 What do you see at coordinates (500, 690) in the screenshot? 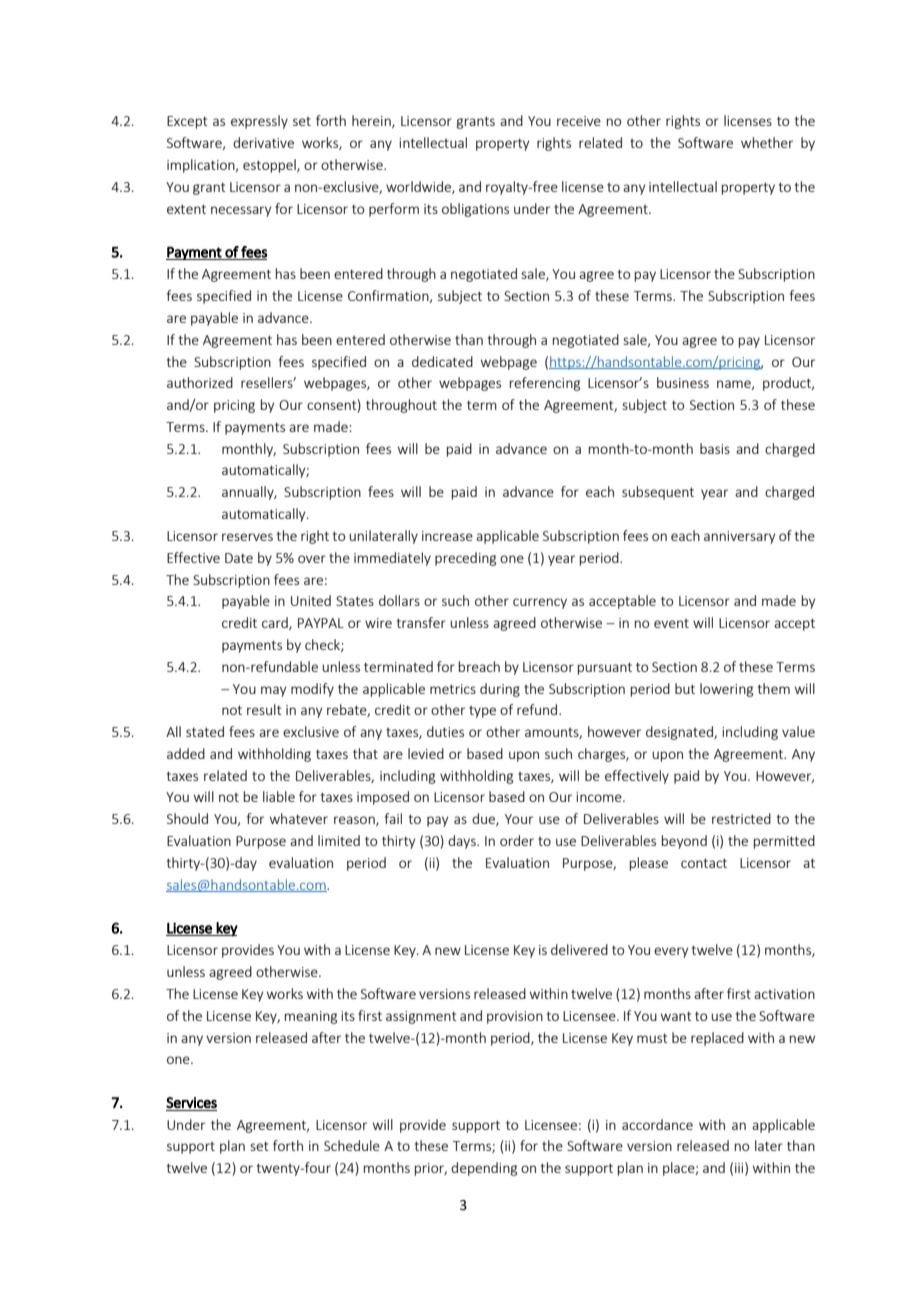
I see `during` at bounding box center [500, 690].
